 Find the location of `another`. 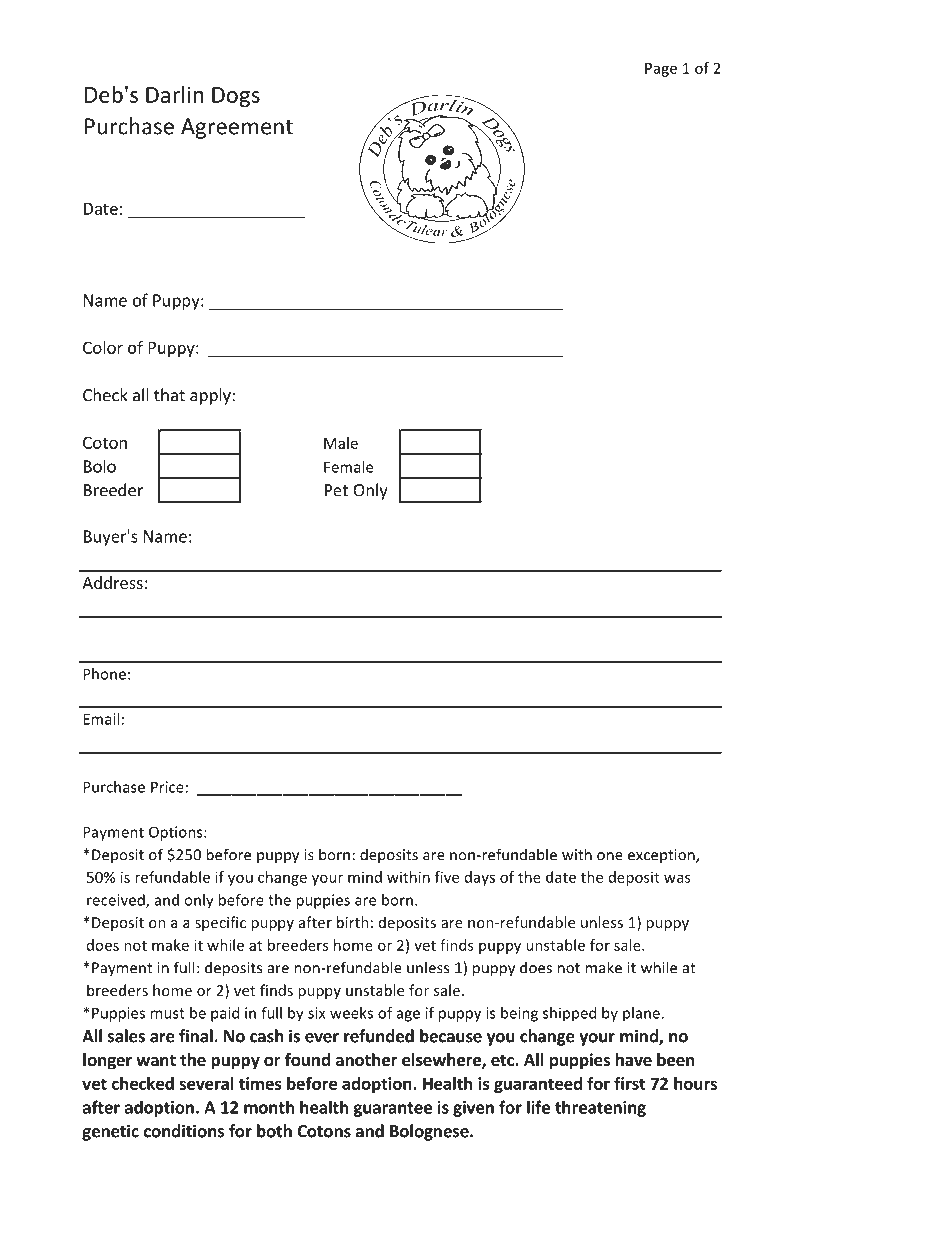

another is located at coordinates (366, 1060).
